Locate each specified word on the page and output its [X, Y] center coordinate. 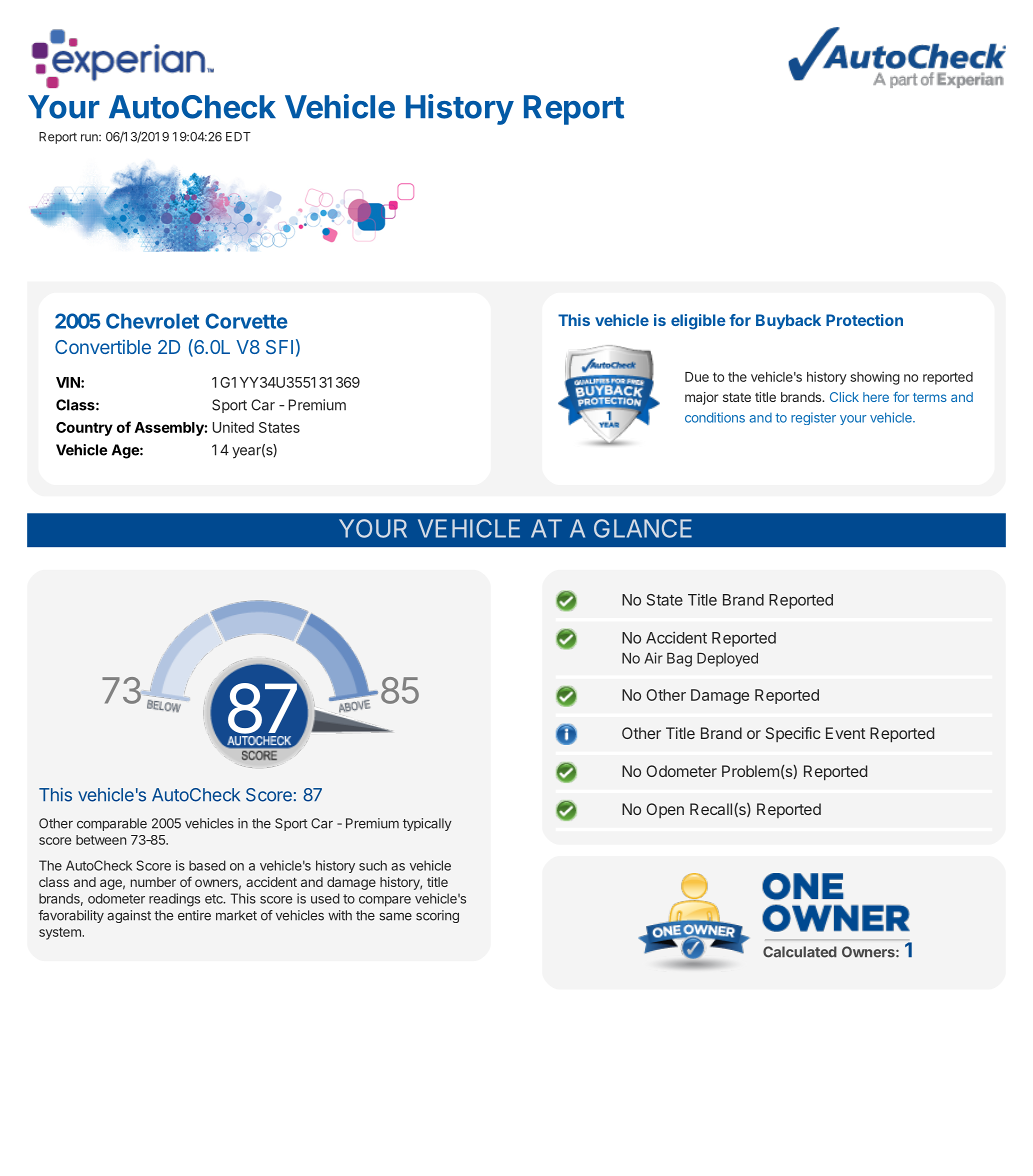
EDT [238, 137]
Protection [864, 320]
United [233, 427]
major [701, 398]
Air [653, 658]
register [813, 418]
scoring [437, 916]
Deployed [727, 660]
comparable [112, 824]
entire [194, 915]
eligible [698, 322]
